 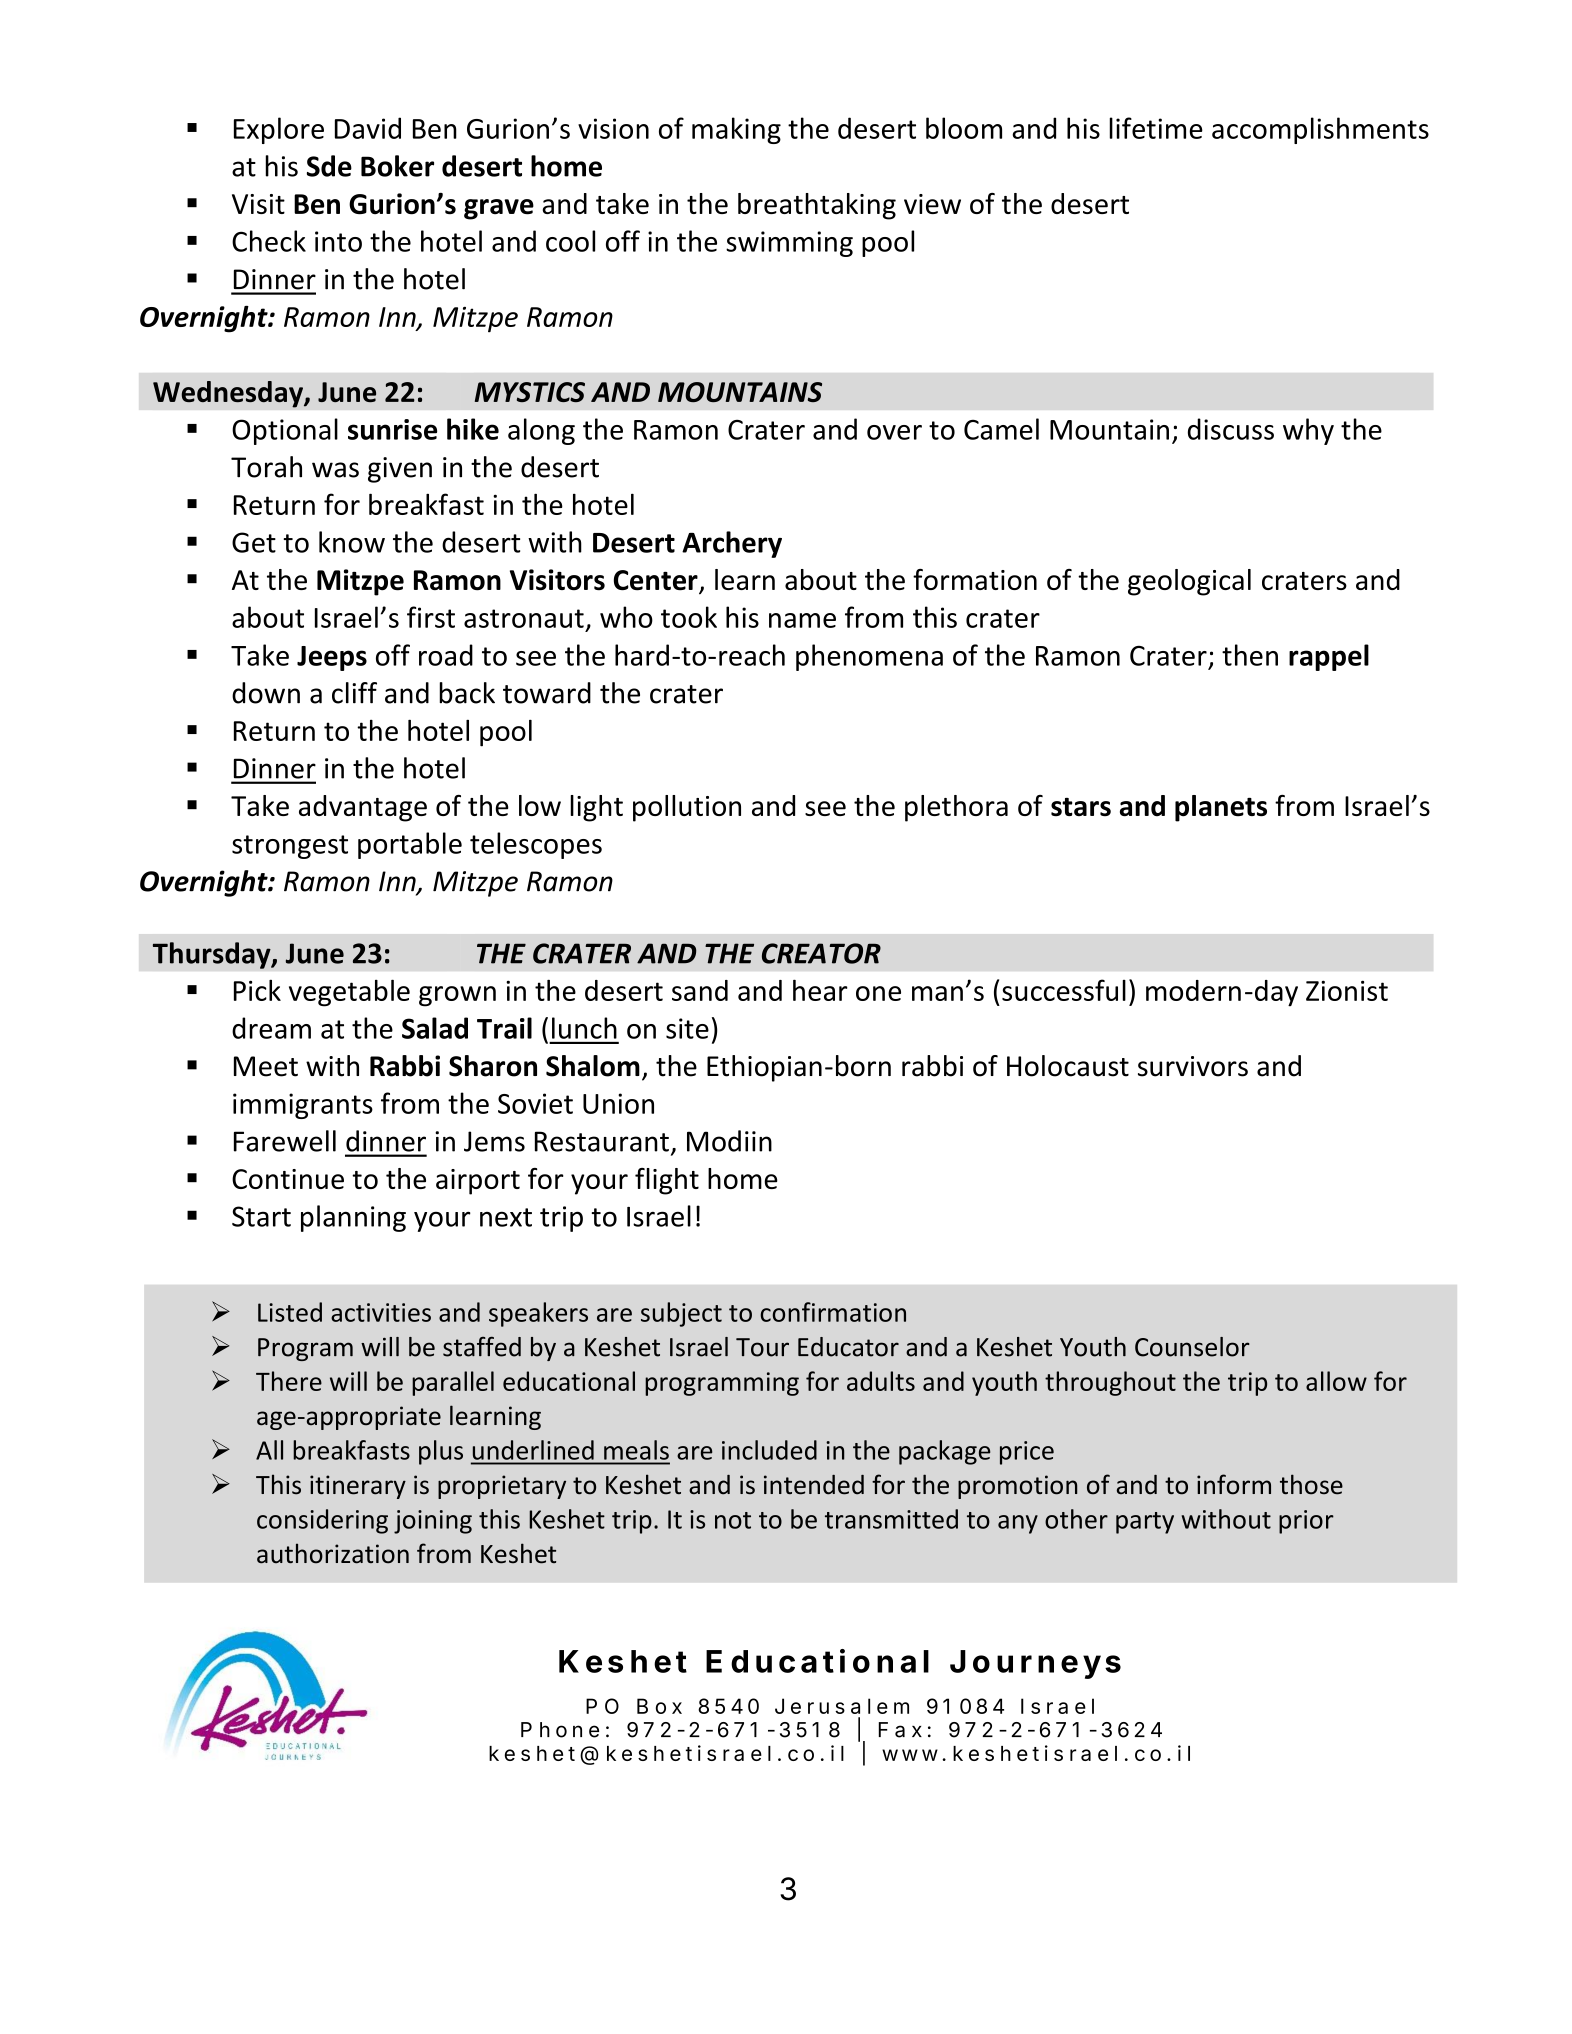 What do you see at coordinates (1156, 128) in the image?
I see `lifetime` at bounding box center [1156, 128].
